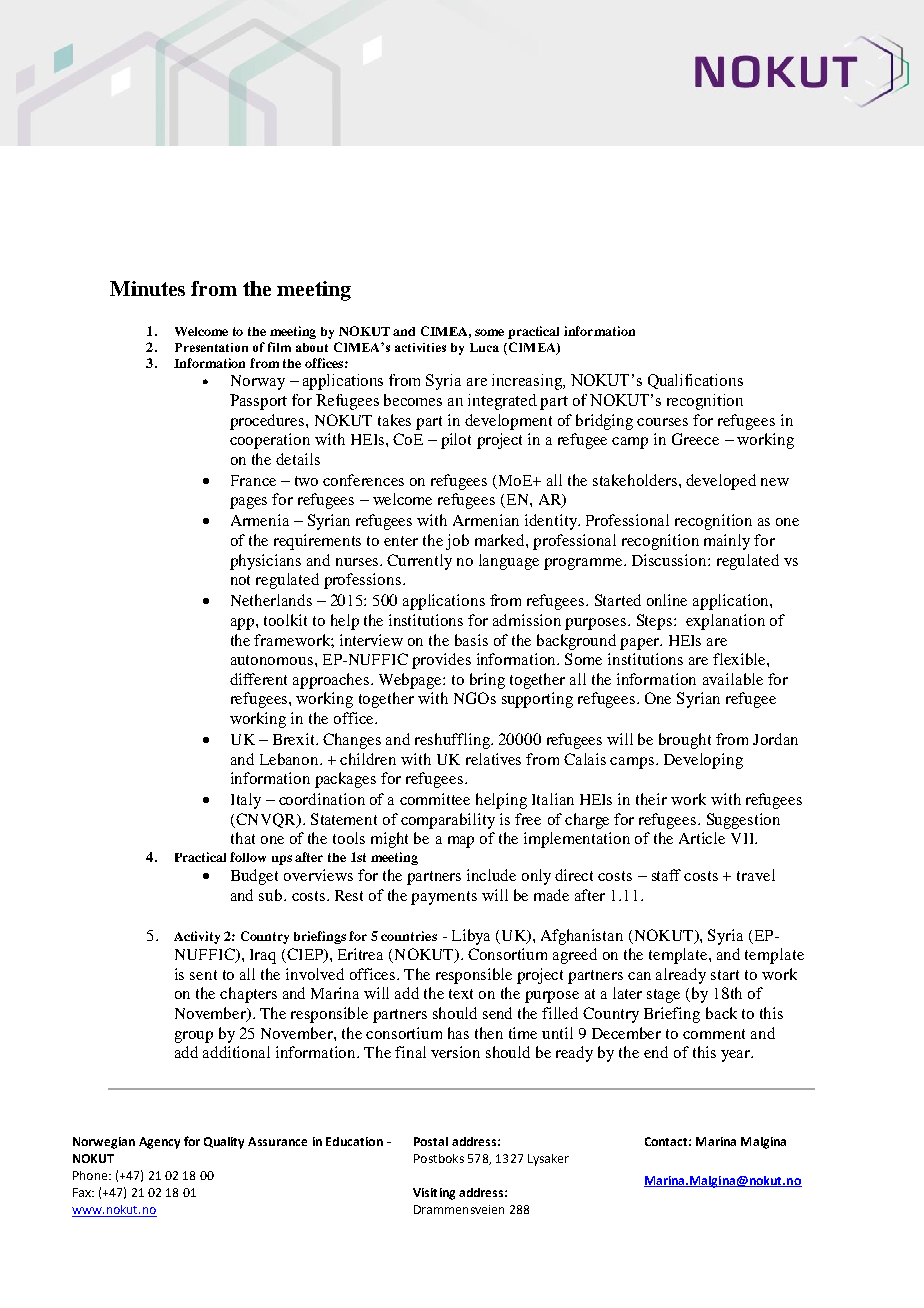 This document has width=924, height=1308. I want to click on Qualifications, so click(695, 381).
